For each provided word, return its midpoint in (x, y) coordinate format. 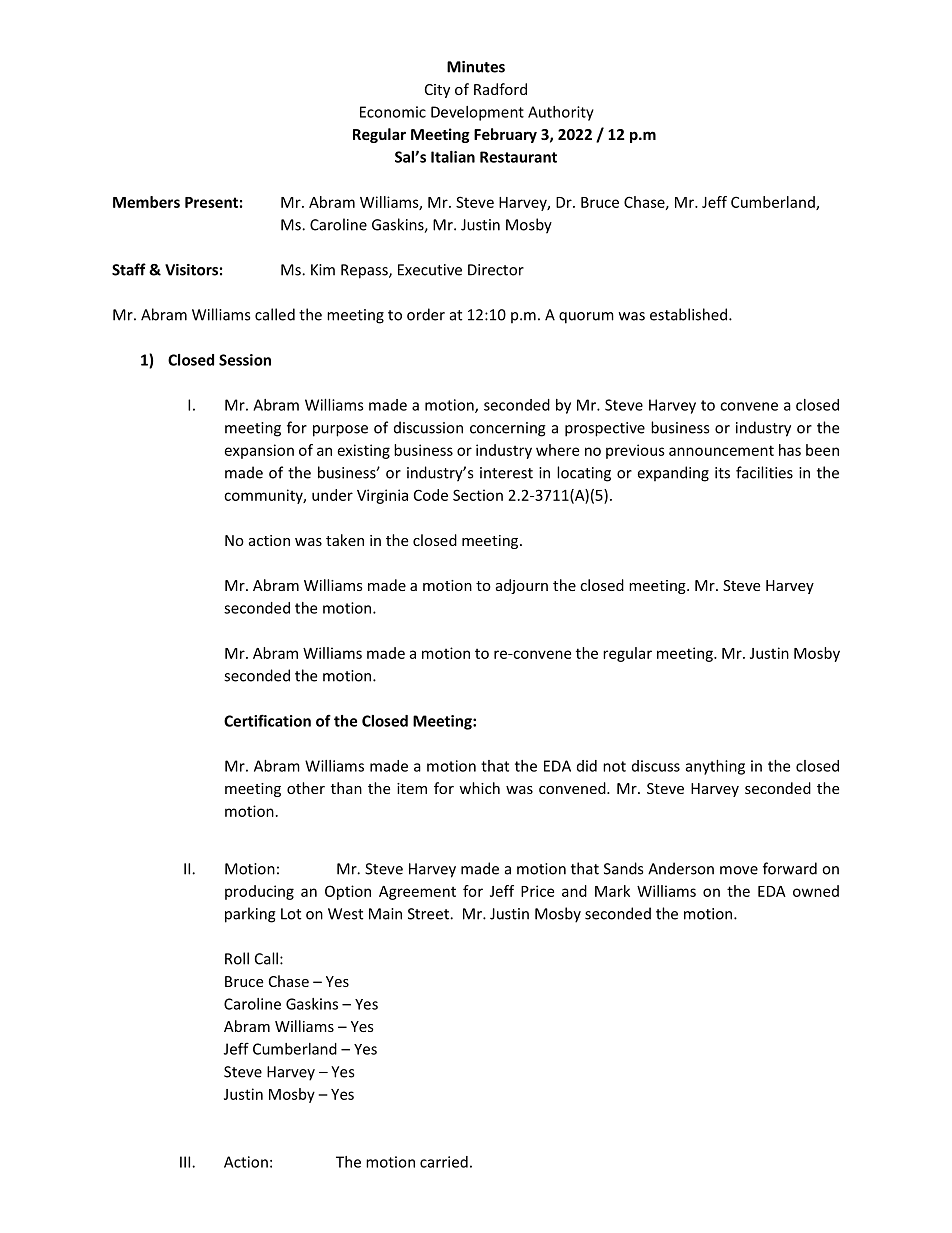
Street (429, 914)
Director (496, 270)
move (739, 870)
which (479, 788)
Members (146, 202)
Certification (267, 720)
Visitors (191, 270)
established (690, 314)
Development (477, 113)
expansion (259, 451)
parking (250, 915)
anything (715, 767)
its (722, 473)
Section (478, 495)
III (186, 1162)
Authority (561, 113)
